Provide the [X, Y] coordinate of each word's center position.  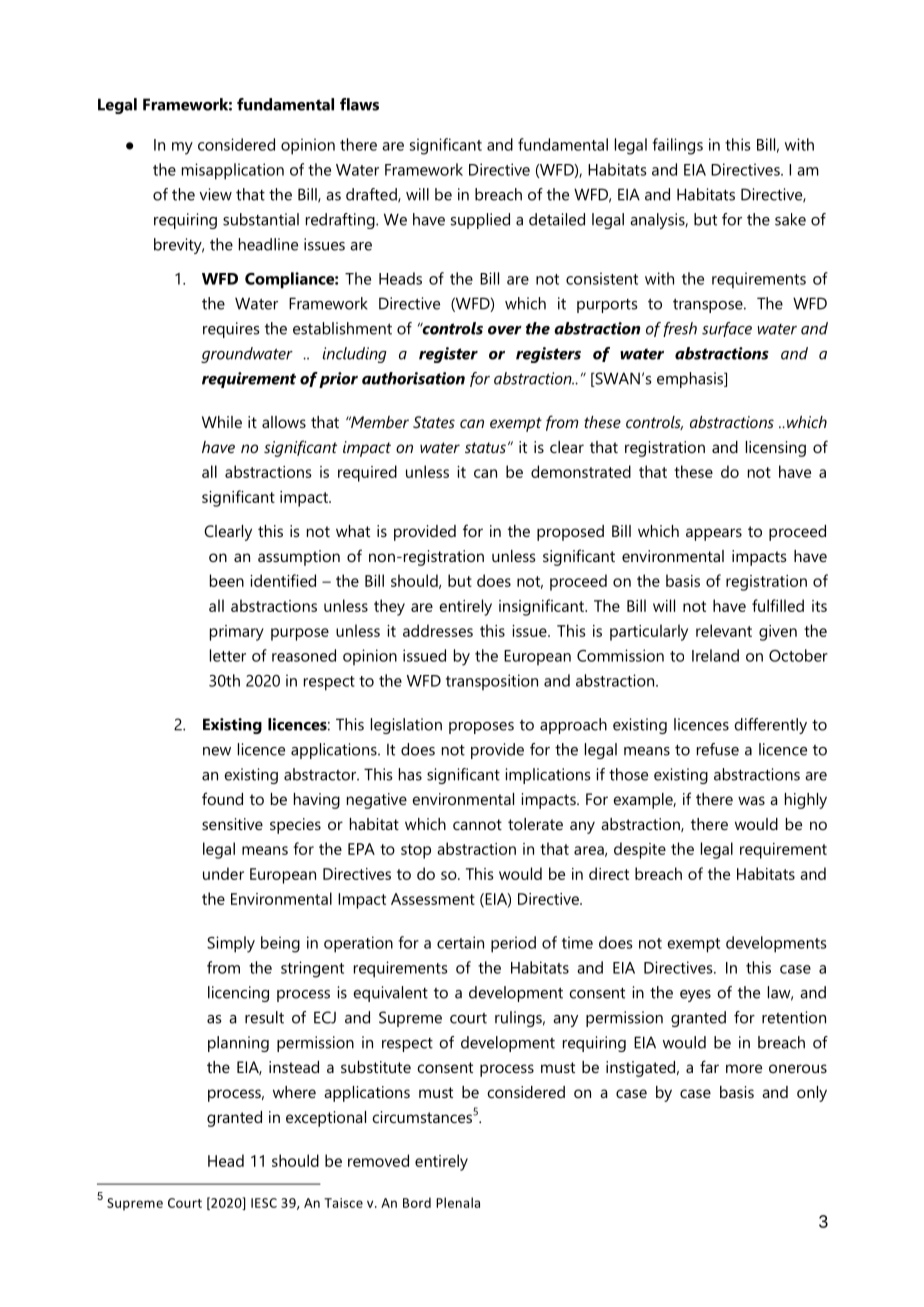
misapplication [233, 171]
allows [284, 422]
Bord [417, 1202]
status [485, 447]
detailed [557, 219]
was [751, 800]
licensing [776, 449]
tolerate [535, 824]
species [295, 826]
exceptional [326, 1119]
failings [677, 146]
